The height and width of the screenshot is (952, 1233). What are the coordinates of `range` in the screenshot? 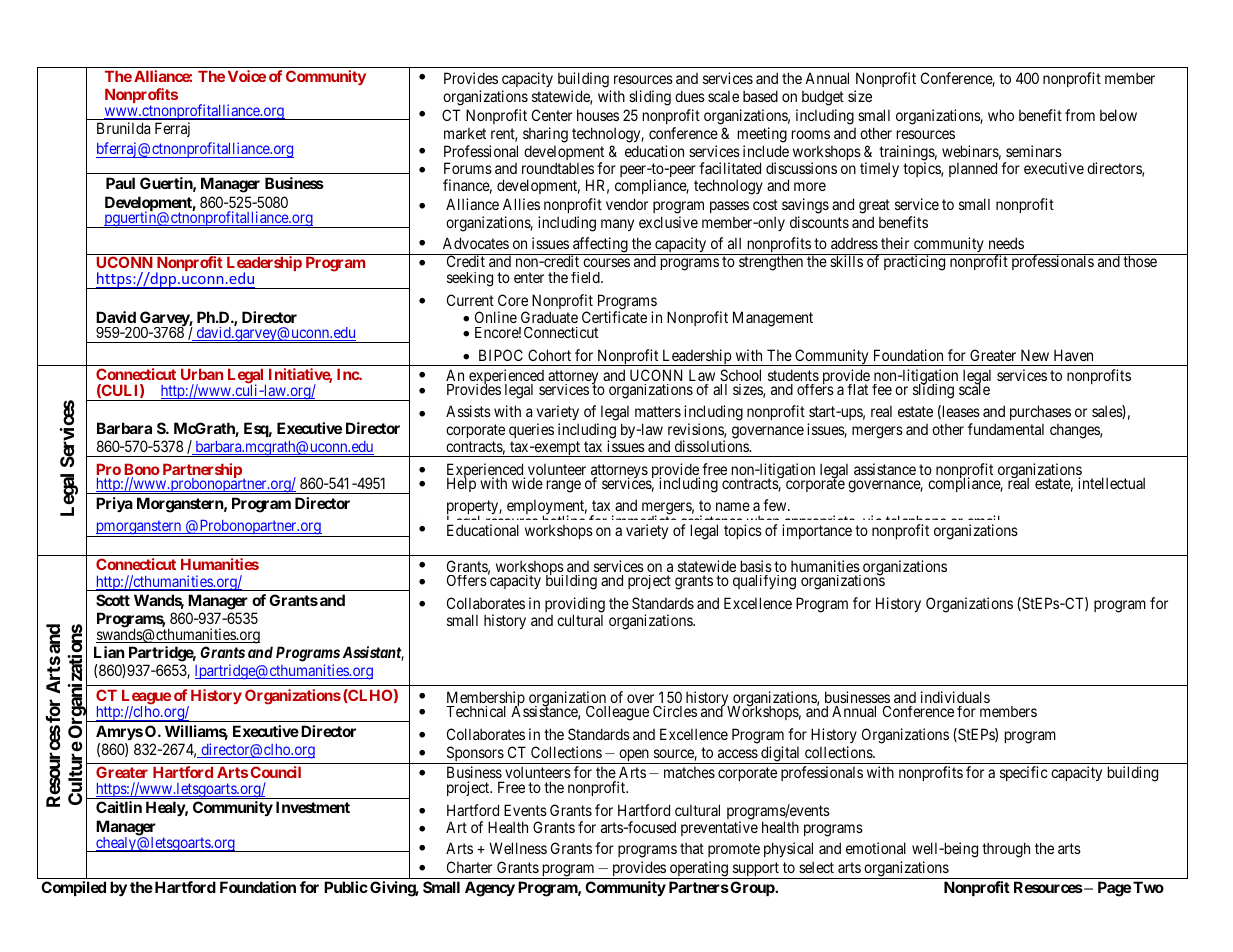 It's located at (564, 486).
